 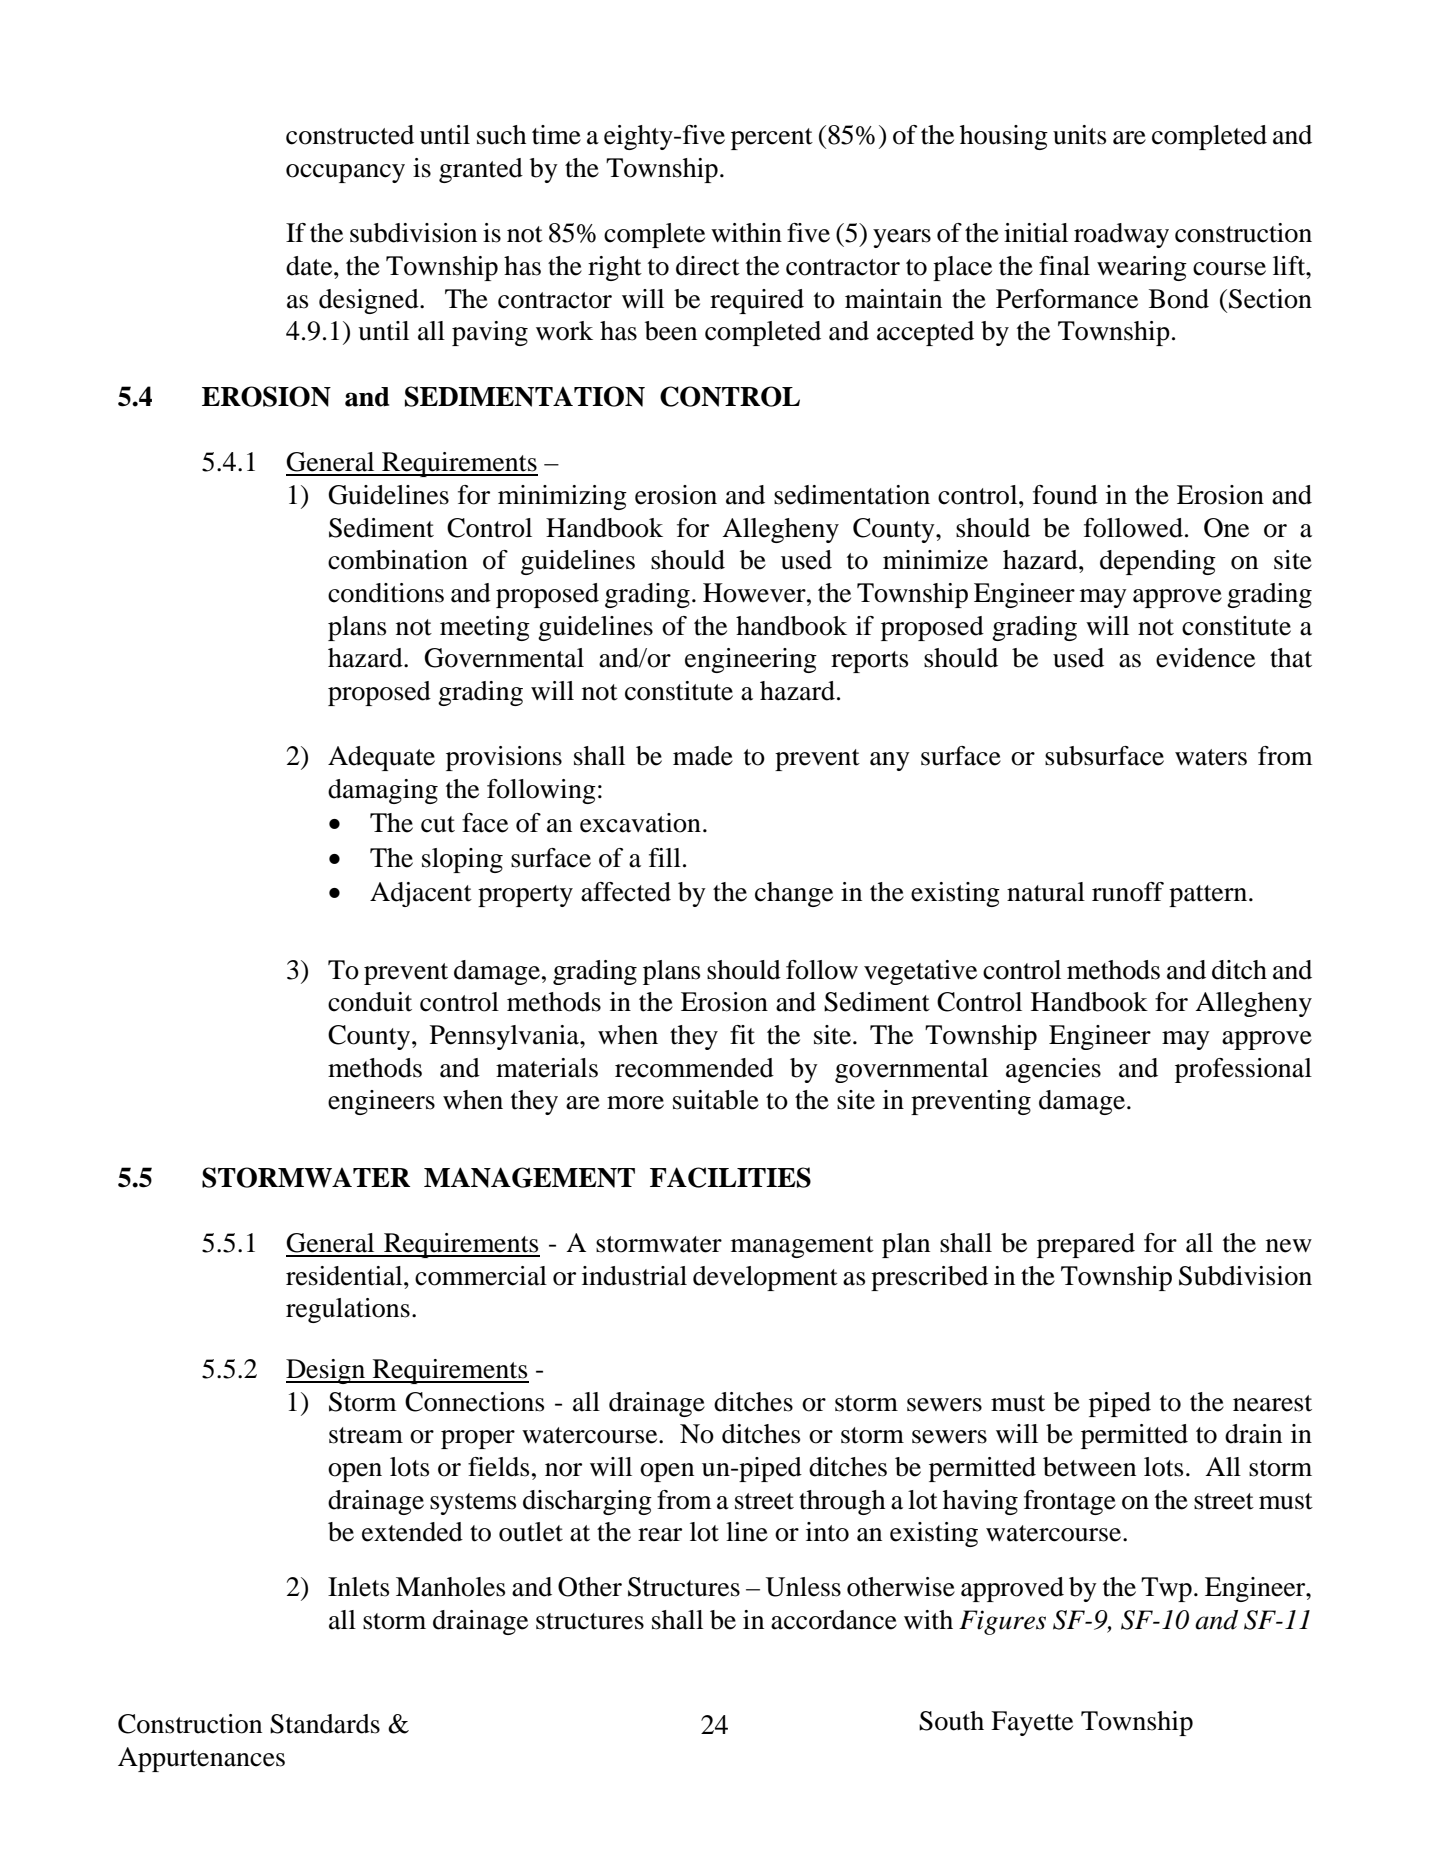 I want to click on Adjacent, so click(x=421, y=894).
